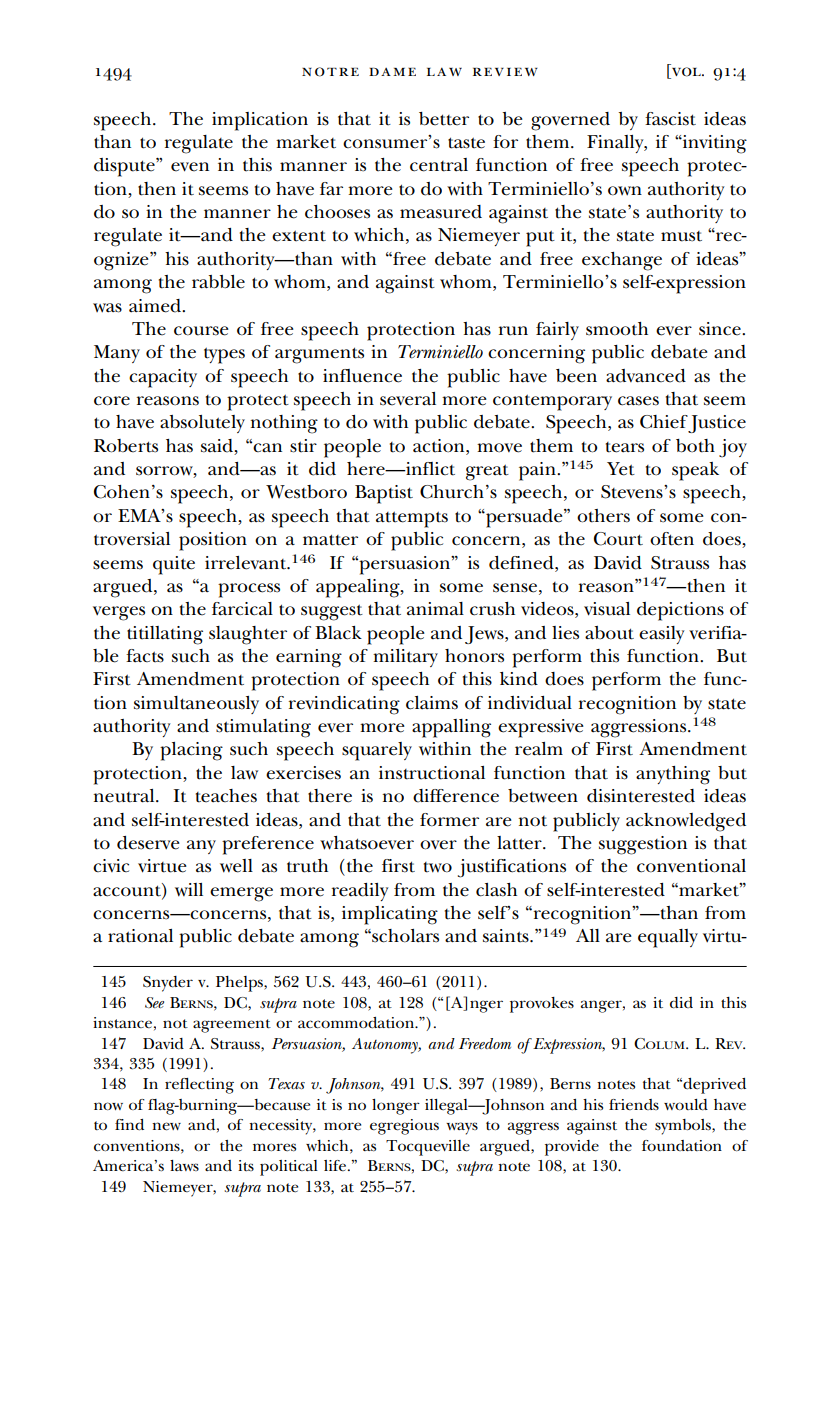 This document has width=840, height=1402. I want to click on new, so click(166, 1126).
